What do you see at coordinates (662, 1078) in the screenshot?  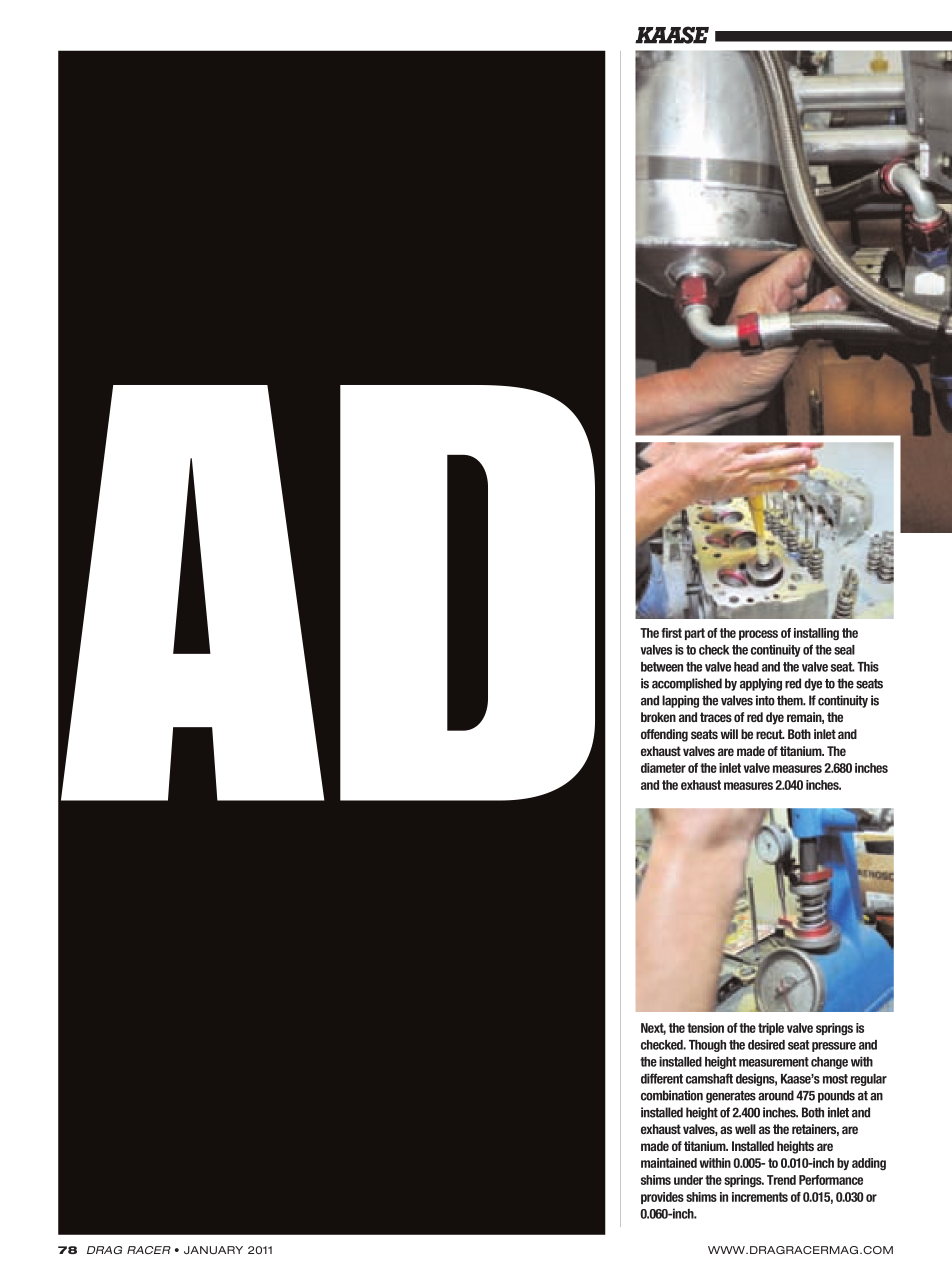 I see `different` at bounding box center [662, 1078].
